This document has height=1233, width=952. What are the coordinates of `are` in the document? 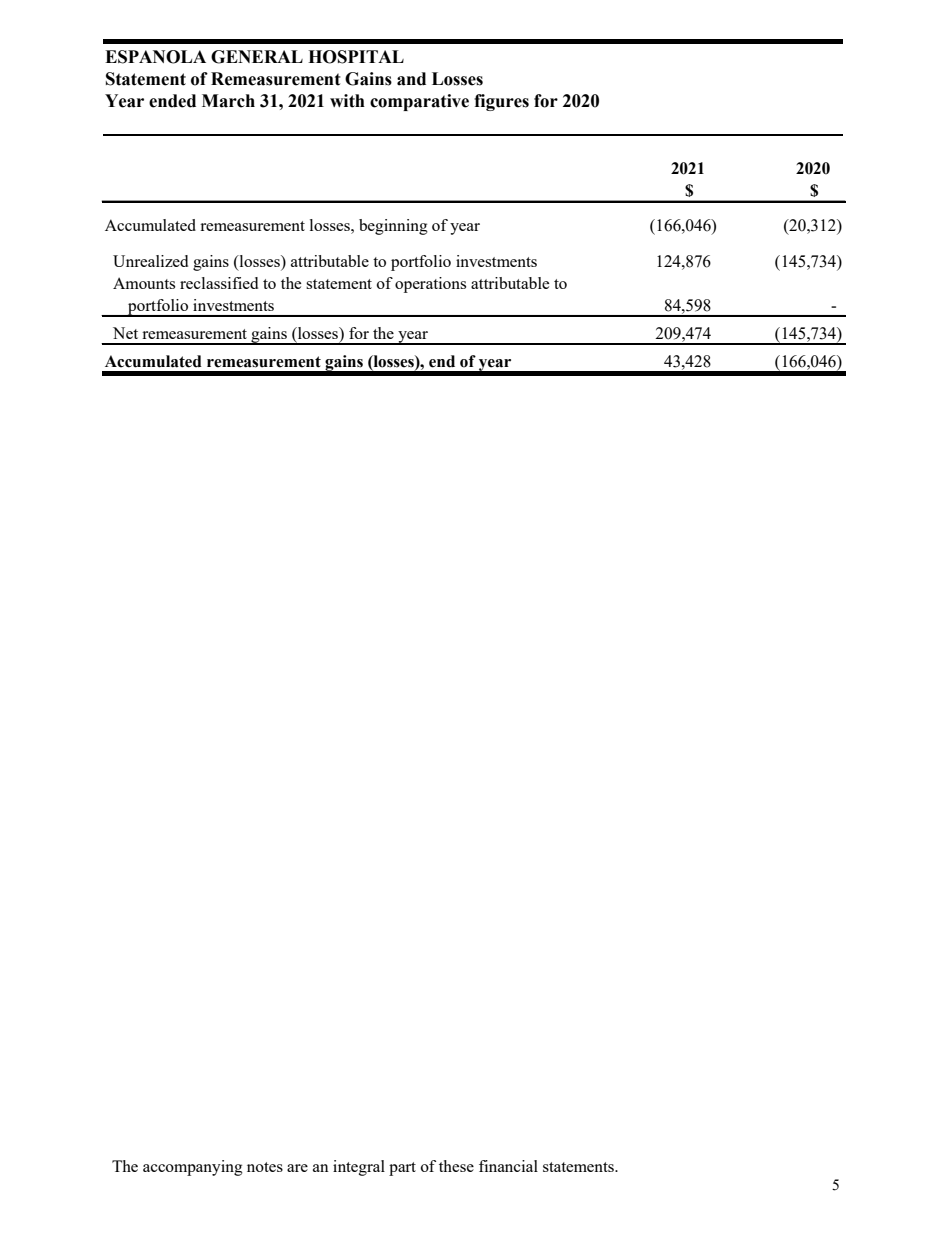 It's located at (297, 1168).
